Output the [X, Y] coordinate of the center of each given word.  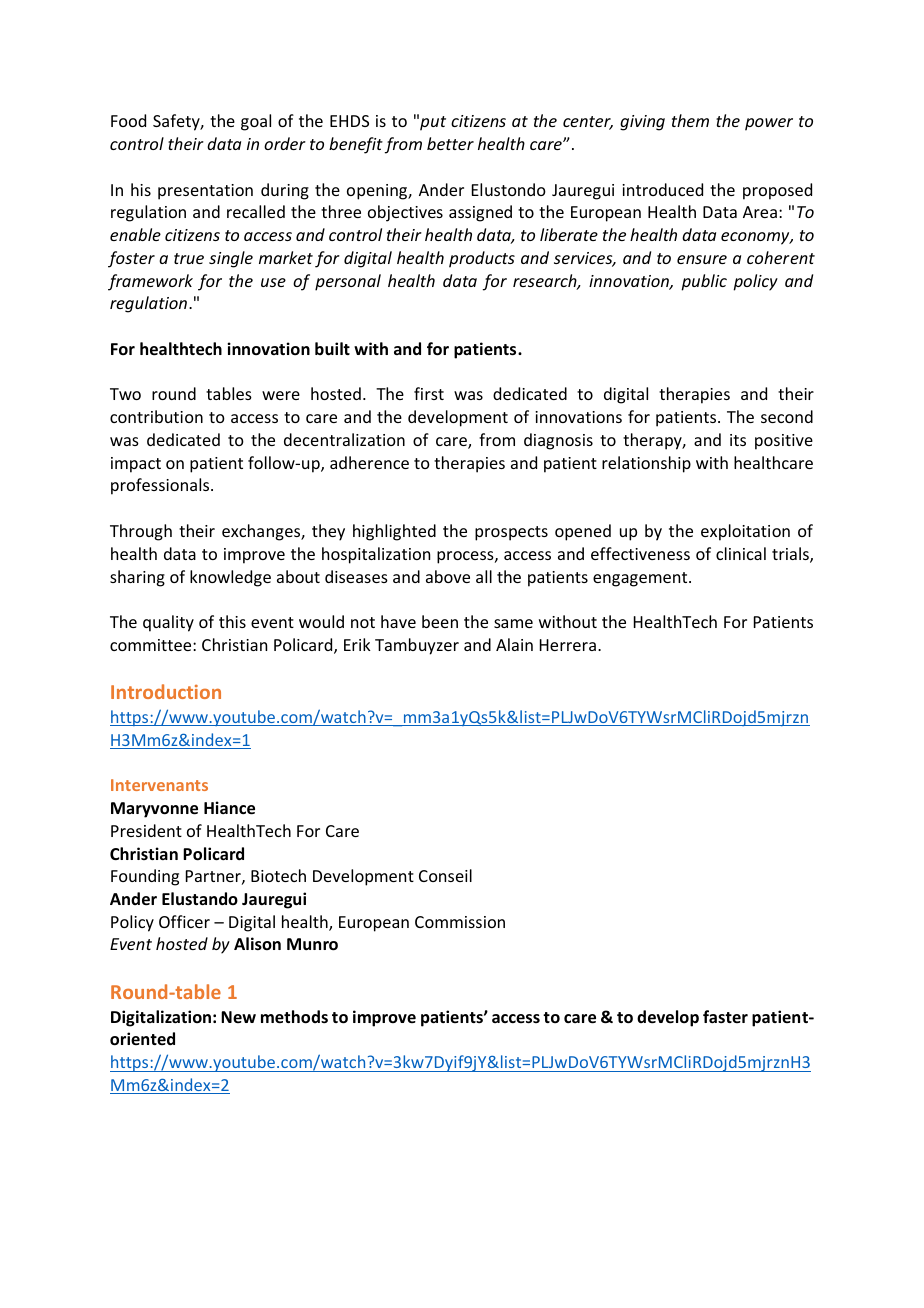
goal [256, 122]
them [690, 120]
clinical [741, 553]
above [448, 576]
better [450, 143]
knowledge [230, 578]
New [238, 1017]
